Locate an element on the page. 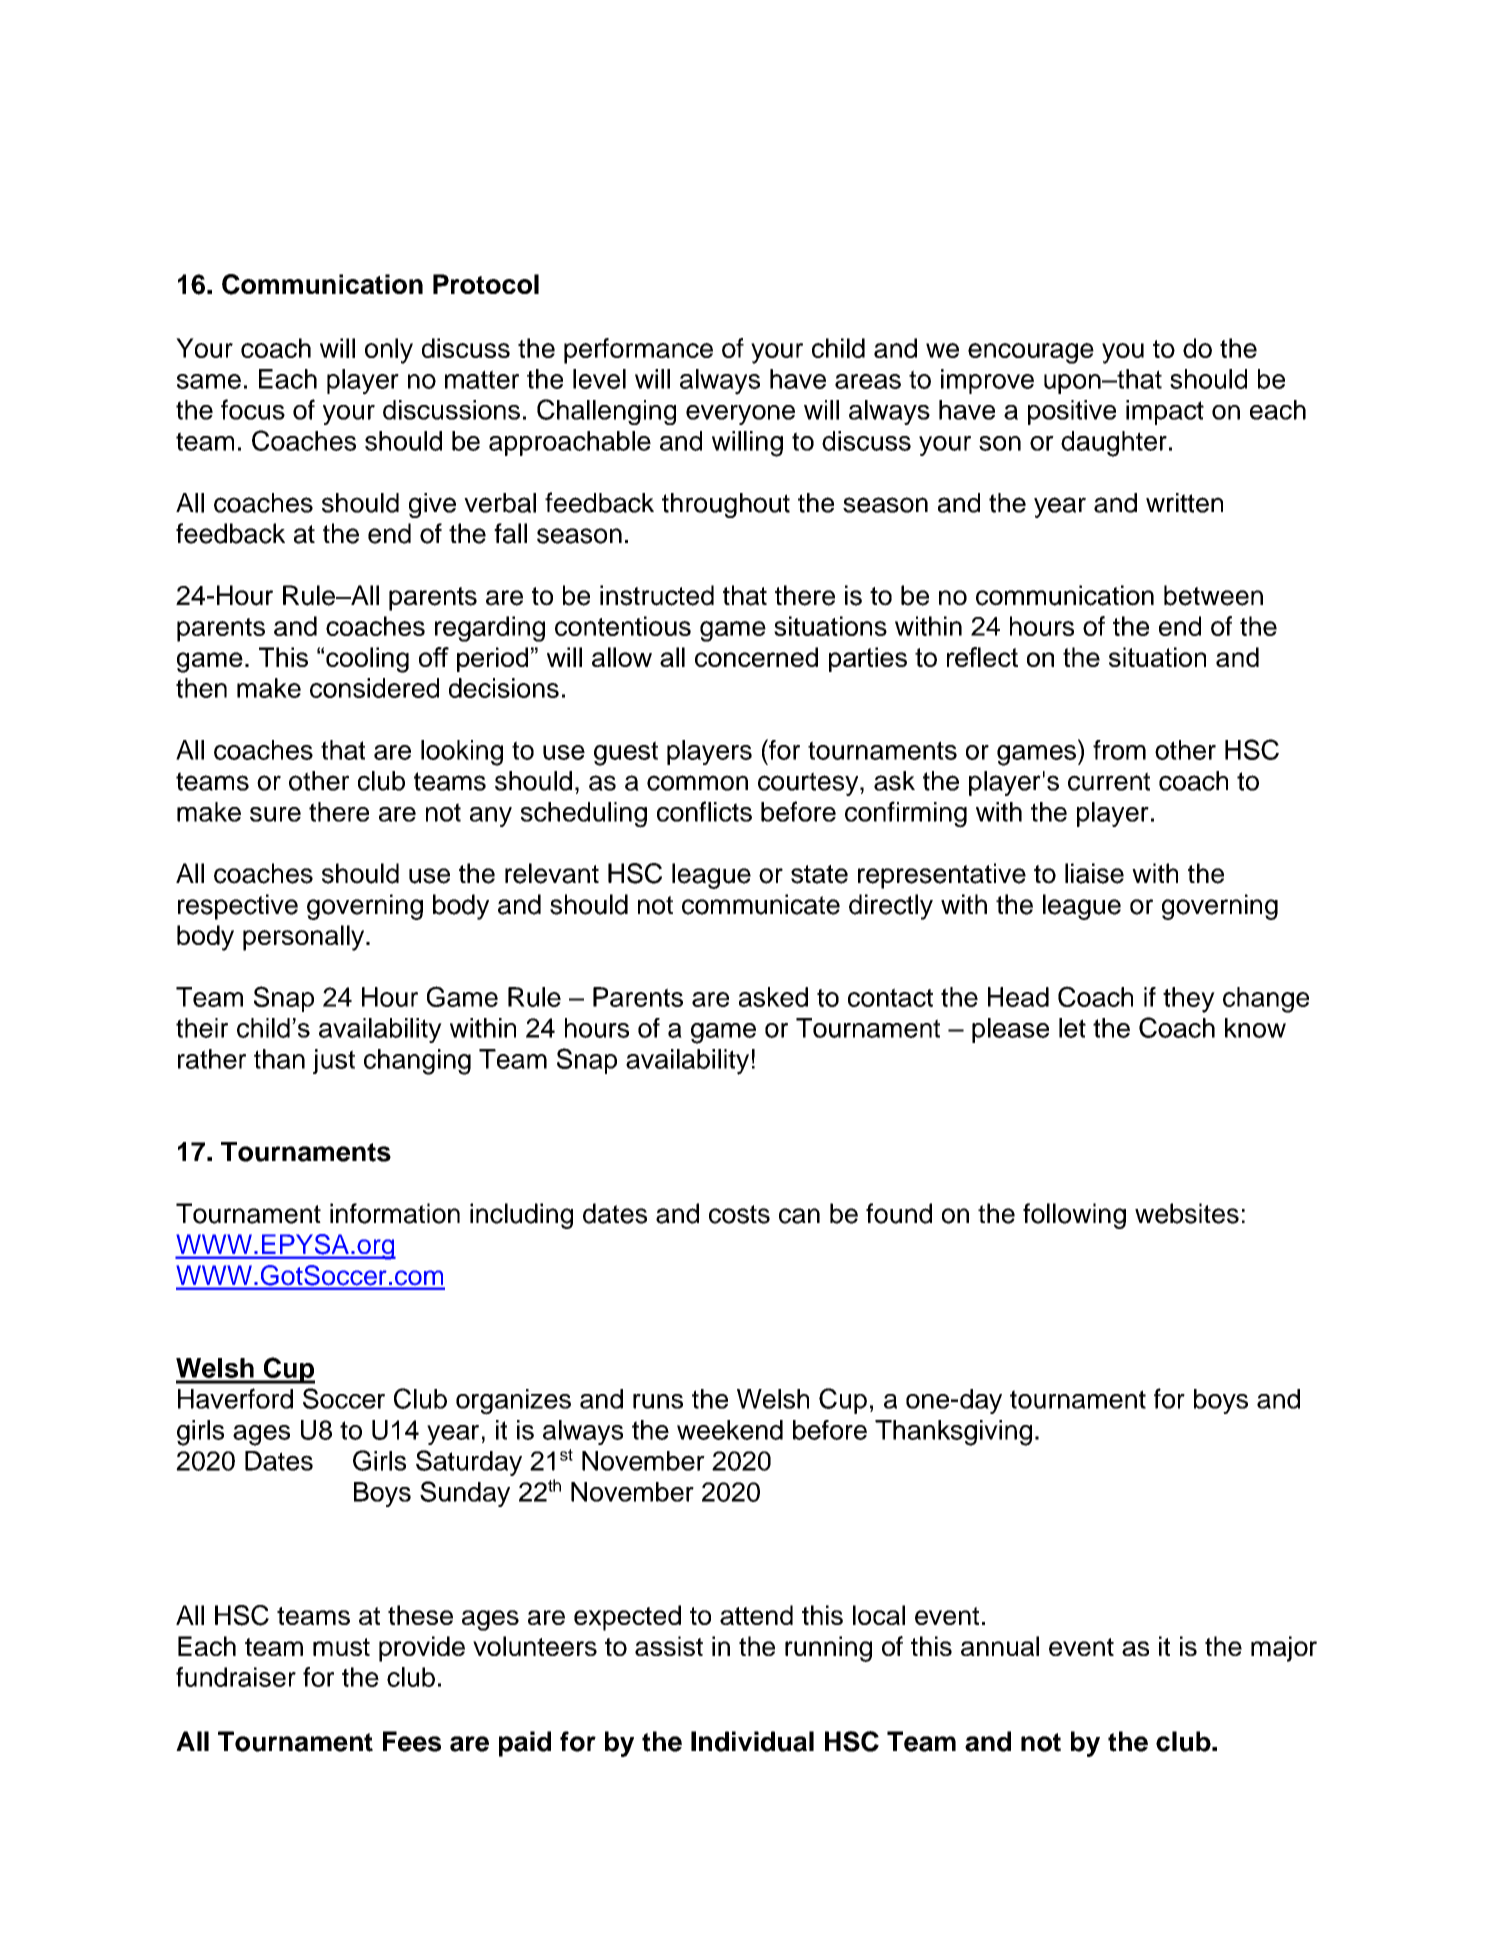 The height and width of the image is (1935, 1495). major is located at coordinates (1284, 1649).
